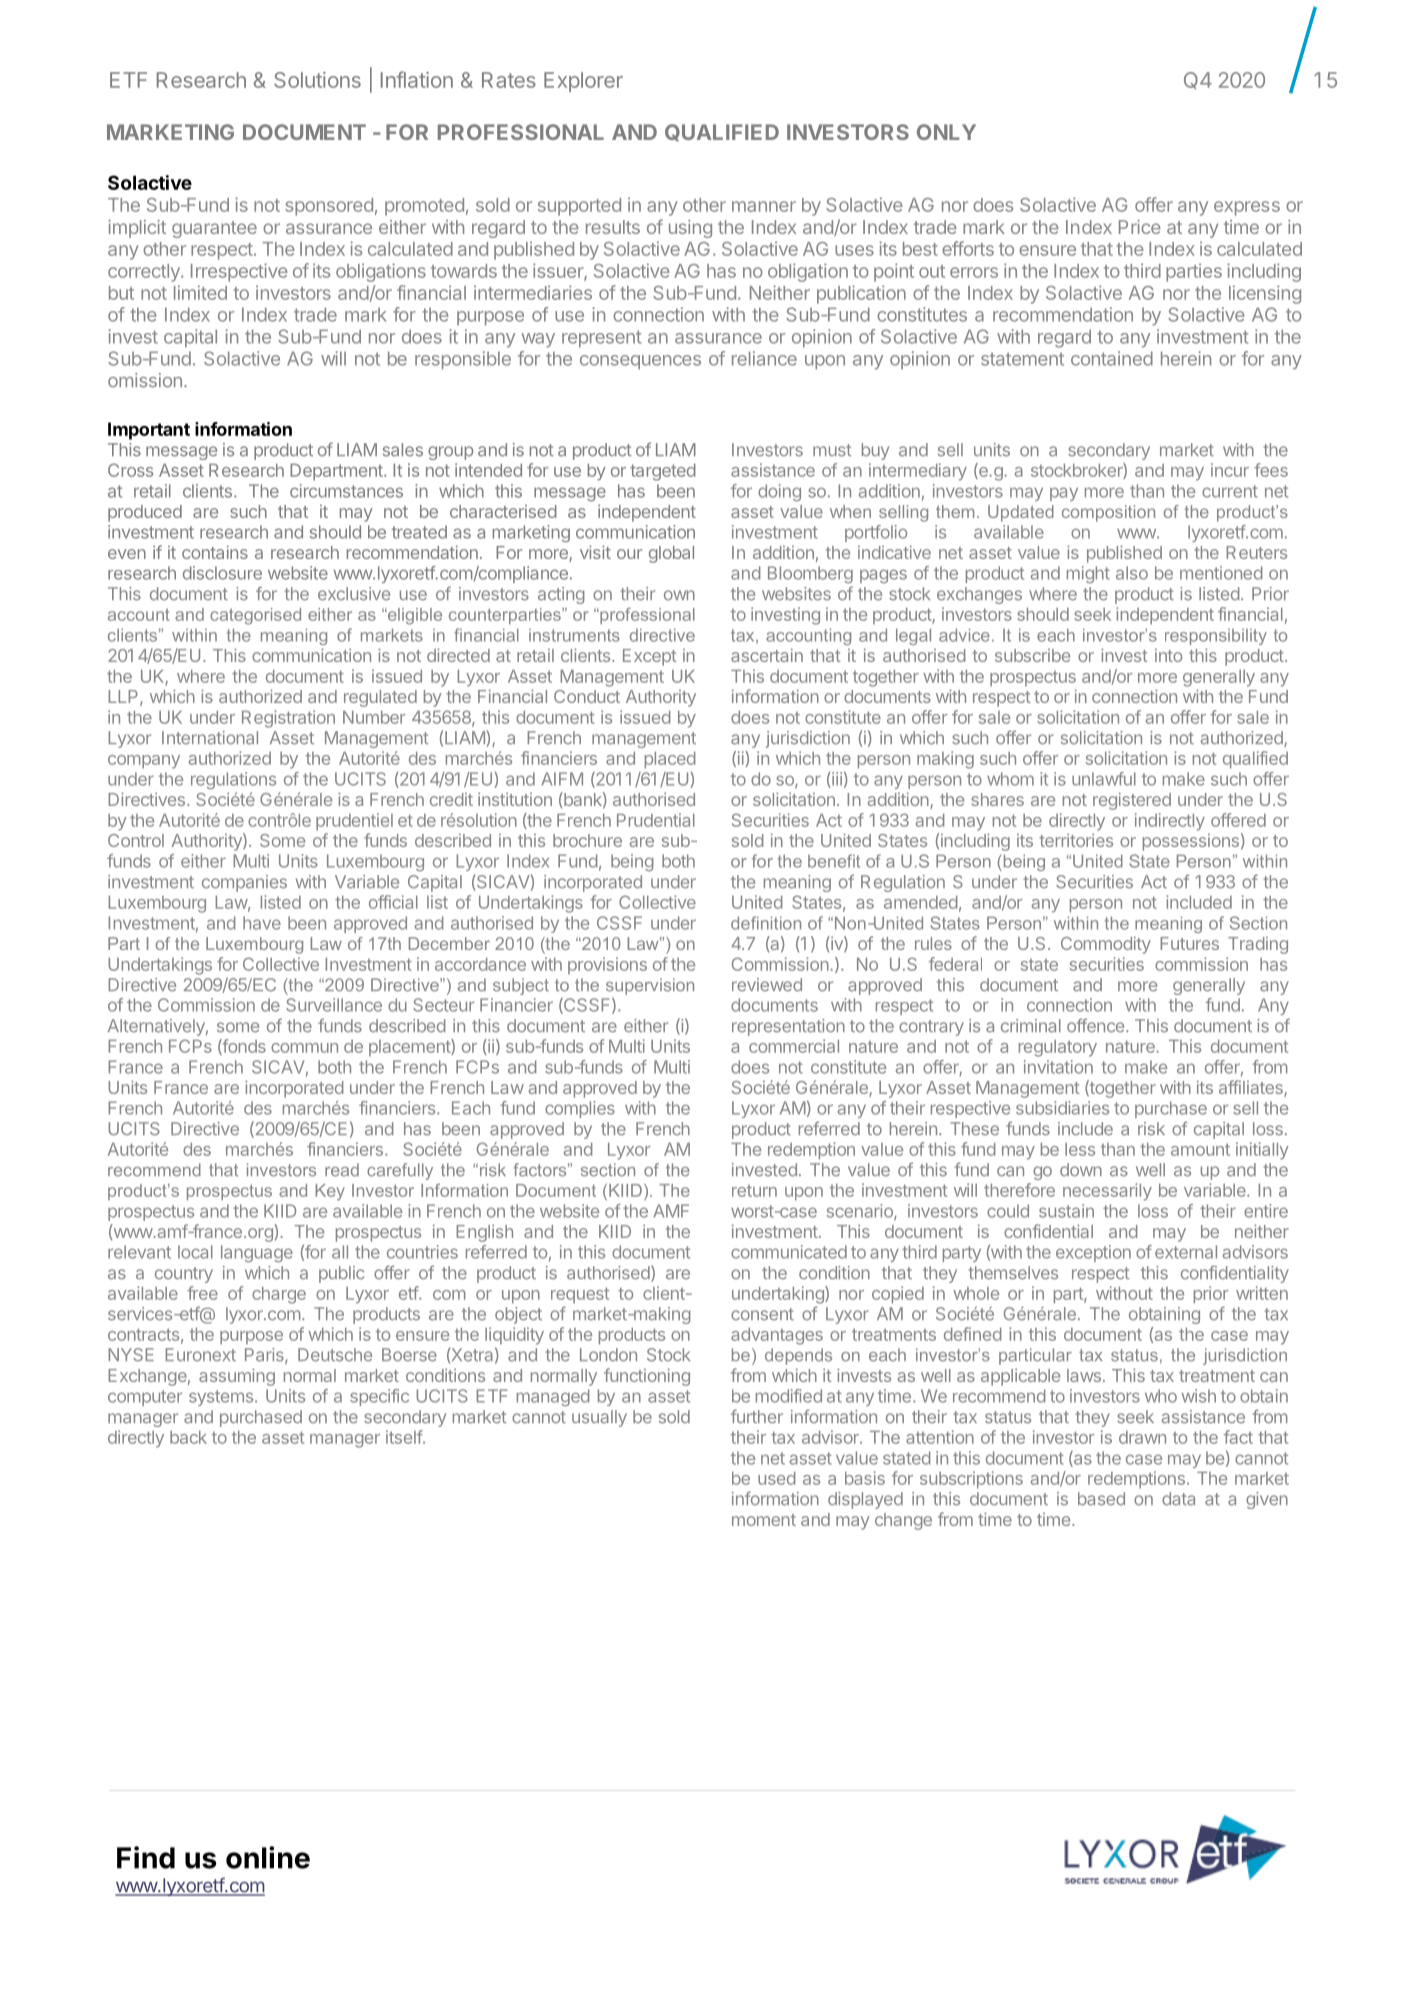  What do you see at coordinates (764, 206) in the document?
I see `manner` at bounding box center [764, 206].
